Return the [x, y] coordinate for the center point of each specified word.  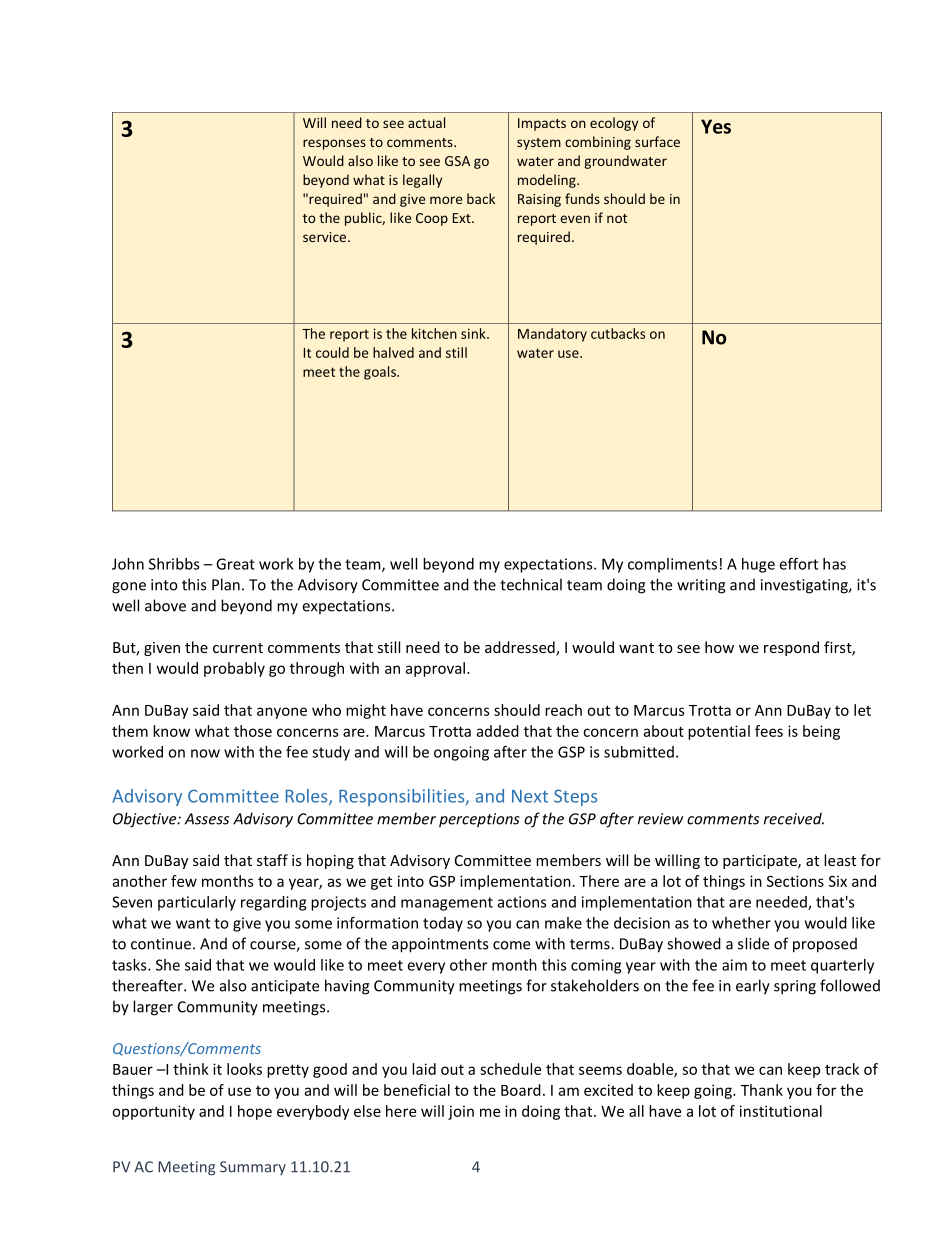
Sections [795, 881]
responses [334, 144]
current [238, 648]
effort [799, 564]
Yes [716, 126]
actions [522, 902]
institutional [781, 1111]
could [332, 352]
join [461, 1112]
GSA [457, 161]
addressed [521, 648]
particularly [197, 903]
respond [791, 648]
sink [474, 333]
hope [255, 1112]
